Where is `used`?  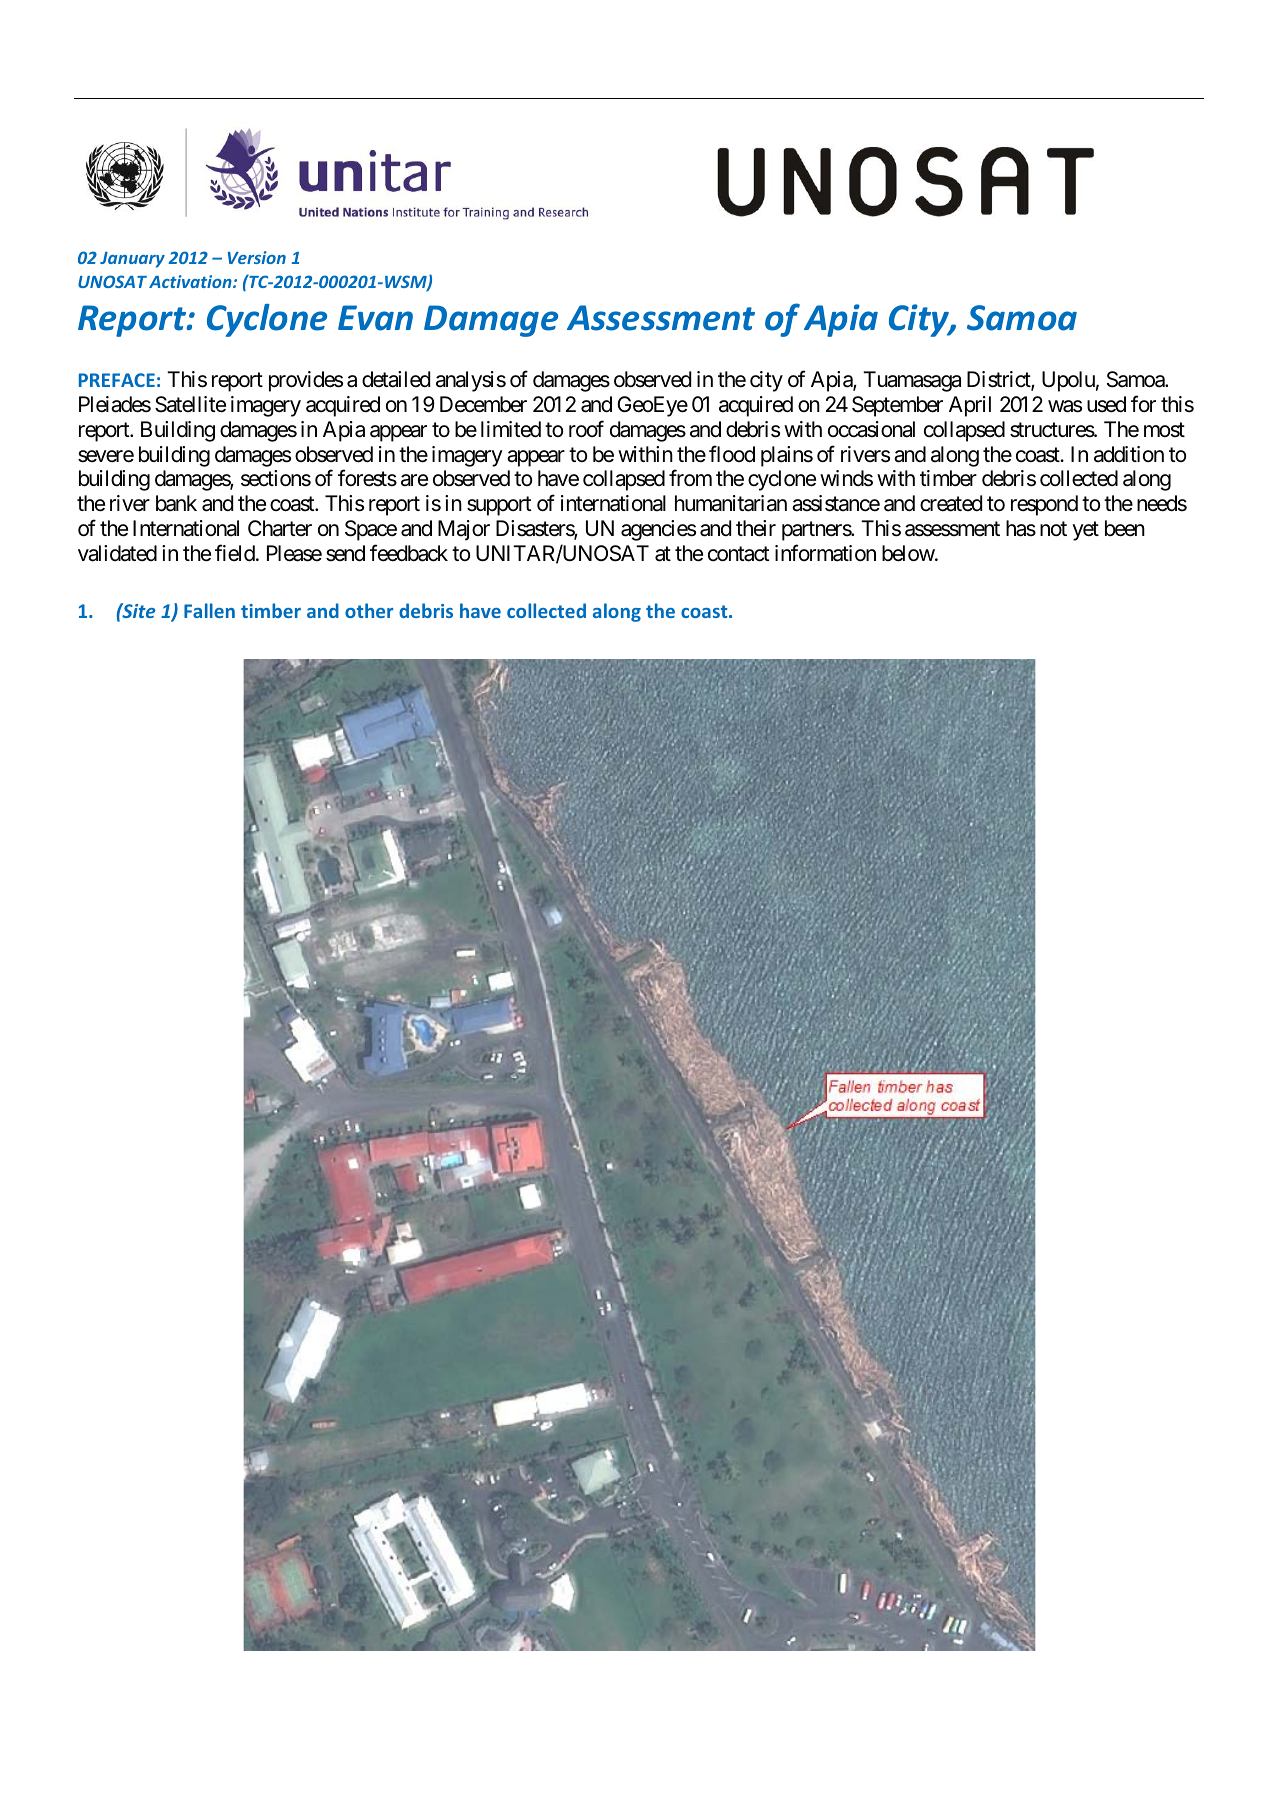
used is located at coordinates (1106, 404).
